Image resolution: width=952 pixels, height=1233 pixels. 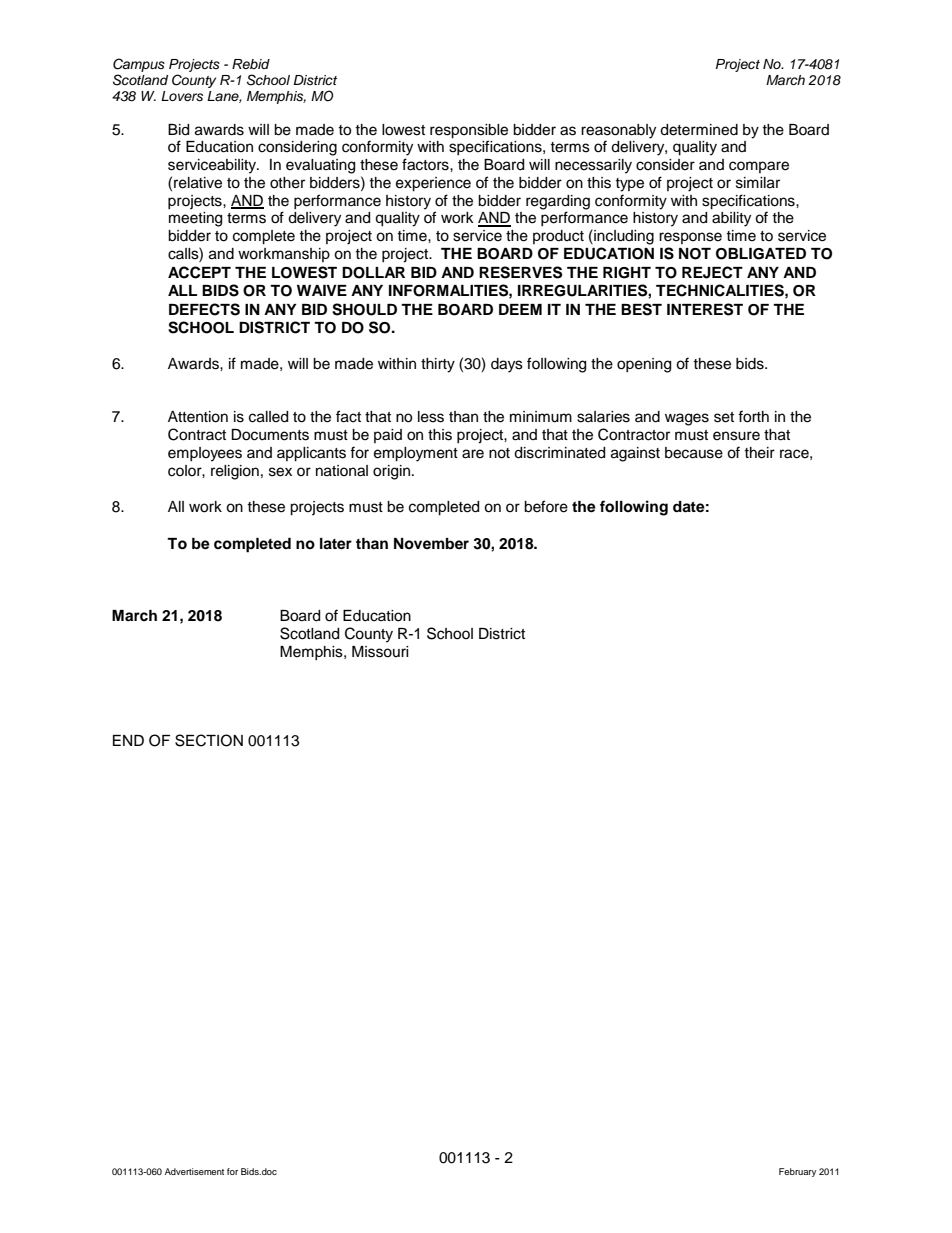 I want to click on SECTION, so click(x=209, y=740).
